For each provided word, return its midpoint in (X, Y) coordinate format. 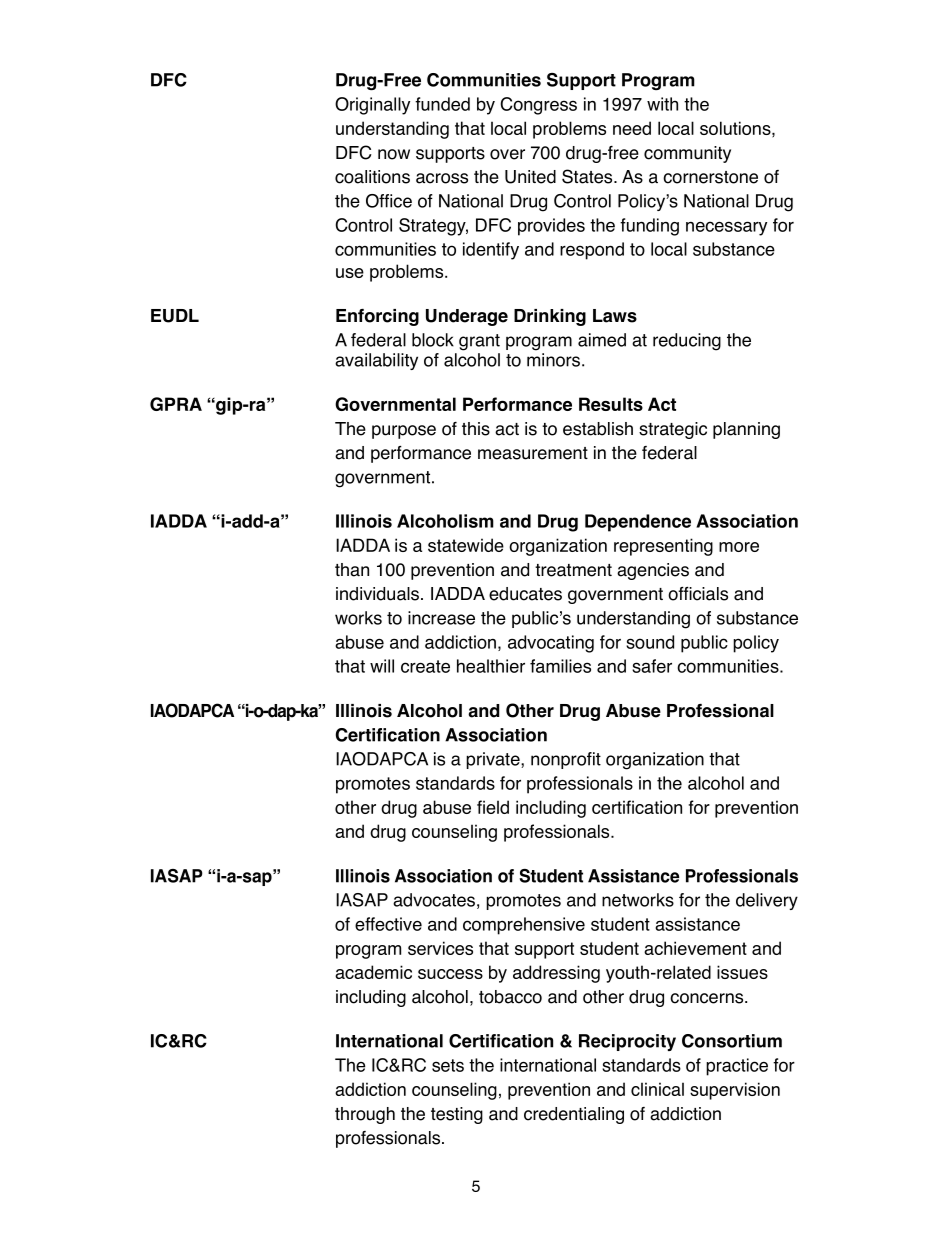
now (394, 154)
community (687, 154)
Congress (538, 106)
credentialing (574, 1115)
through (365, 1115)
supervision (735, 1091)
